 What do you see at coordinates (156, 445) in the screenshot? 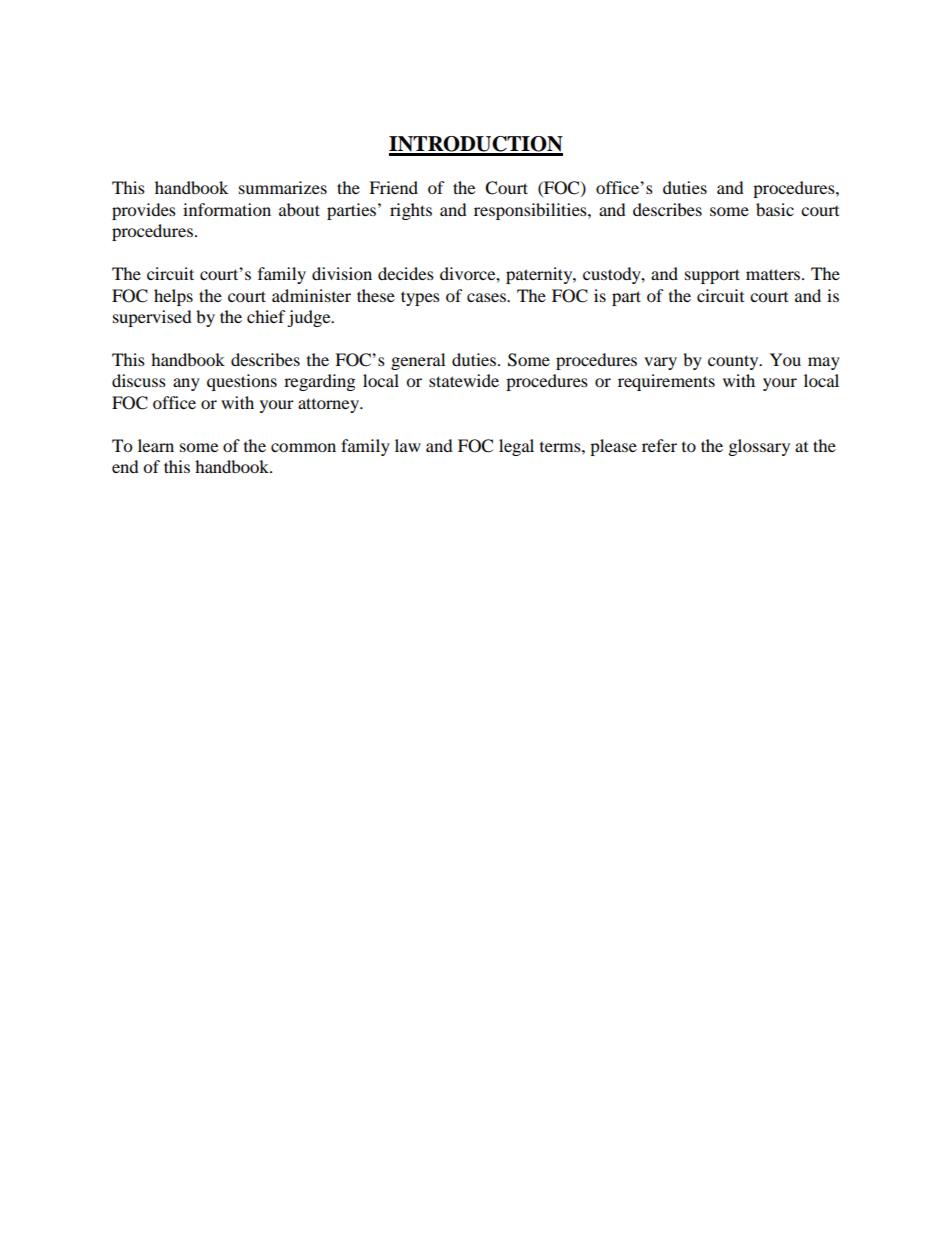
I see `learn` at bounding box center [156, 445].
